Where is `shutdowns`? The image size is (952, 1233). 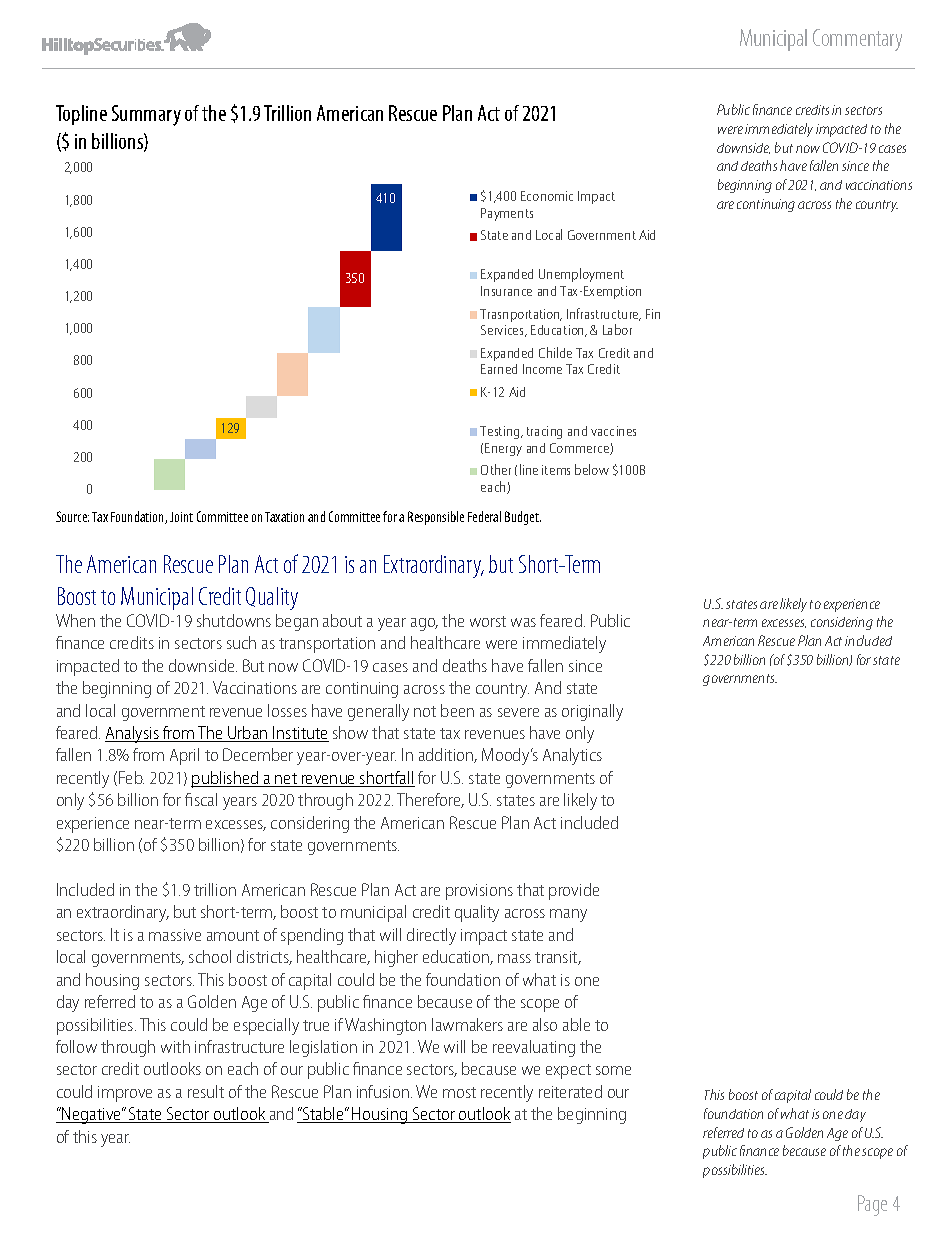
shutdowns is located at coordinates (234, 620).
